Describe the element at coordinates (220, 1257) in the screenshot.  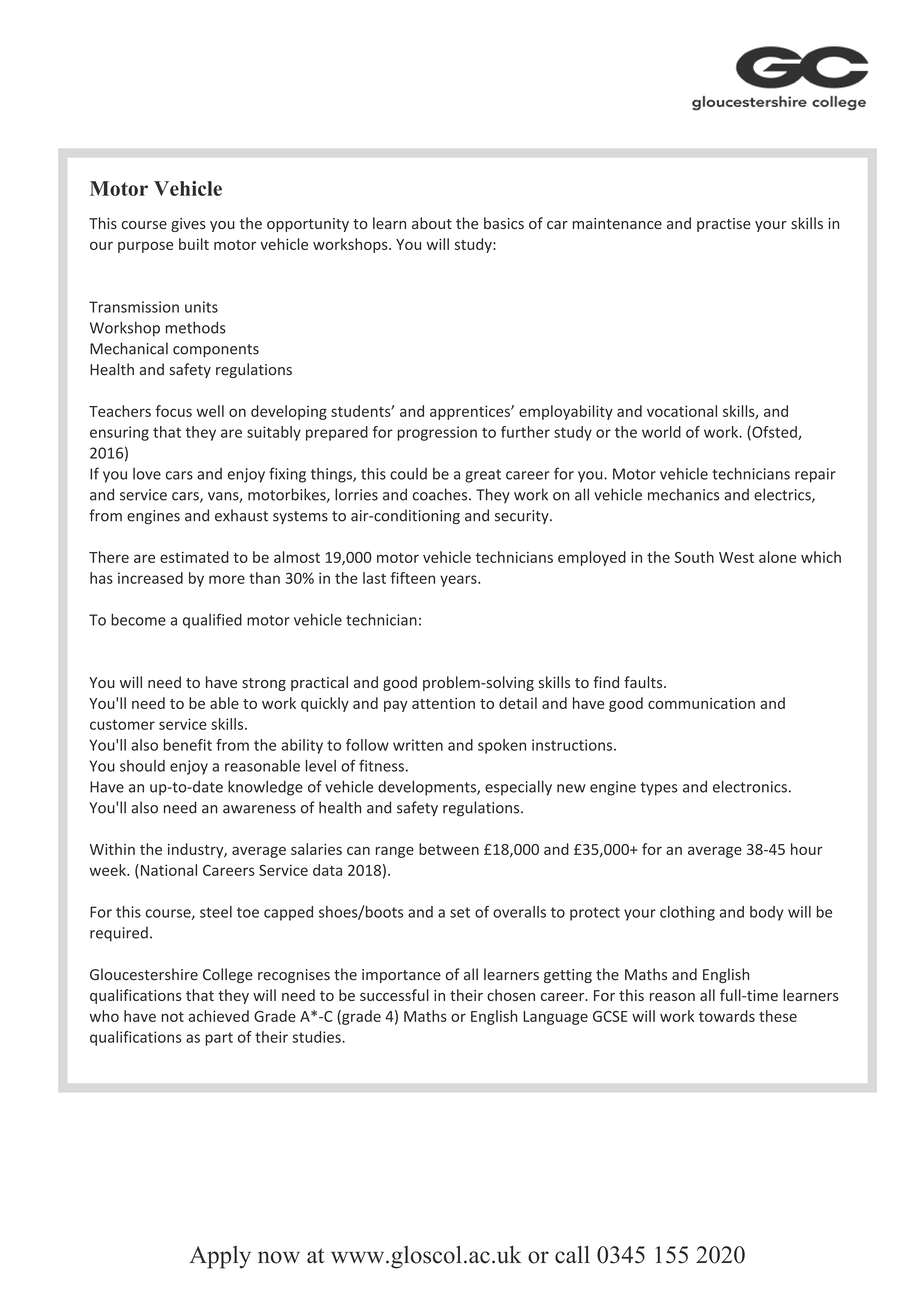
I see `Apply` at that location.
